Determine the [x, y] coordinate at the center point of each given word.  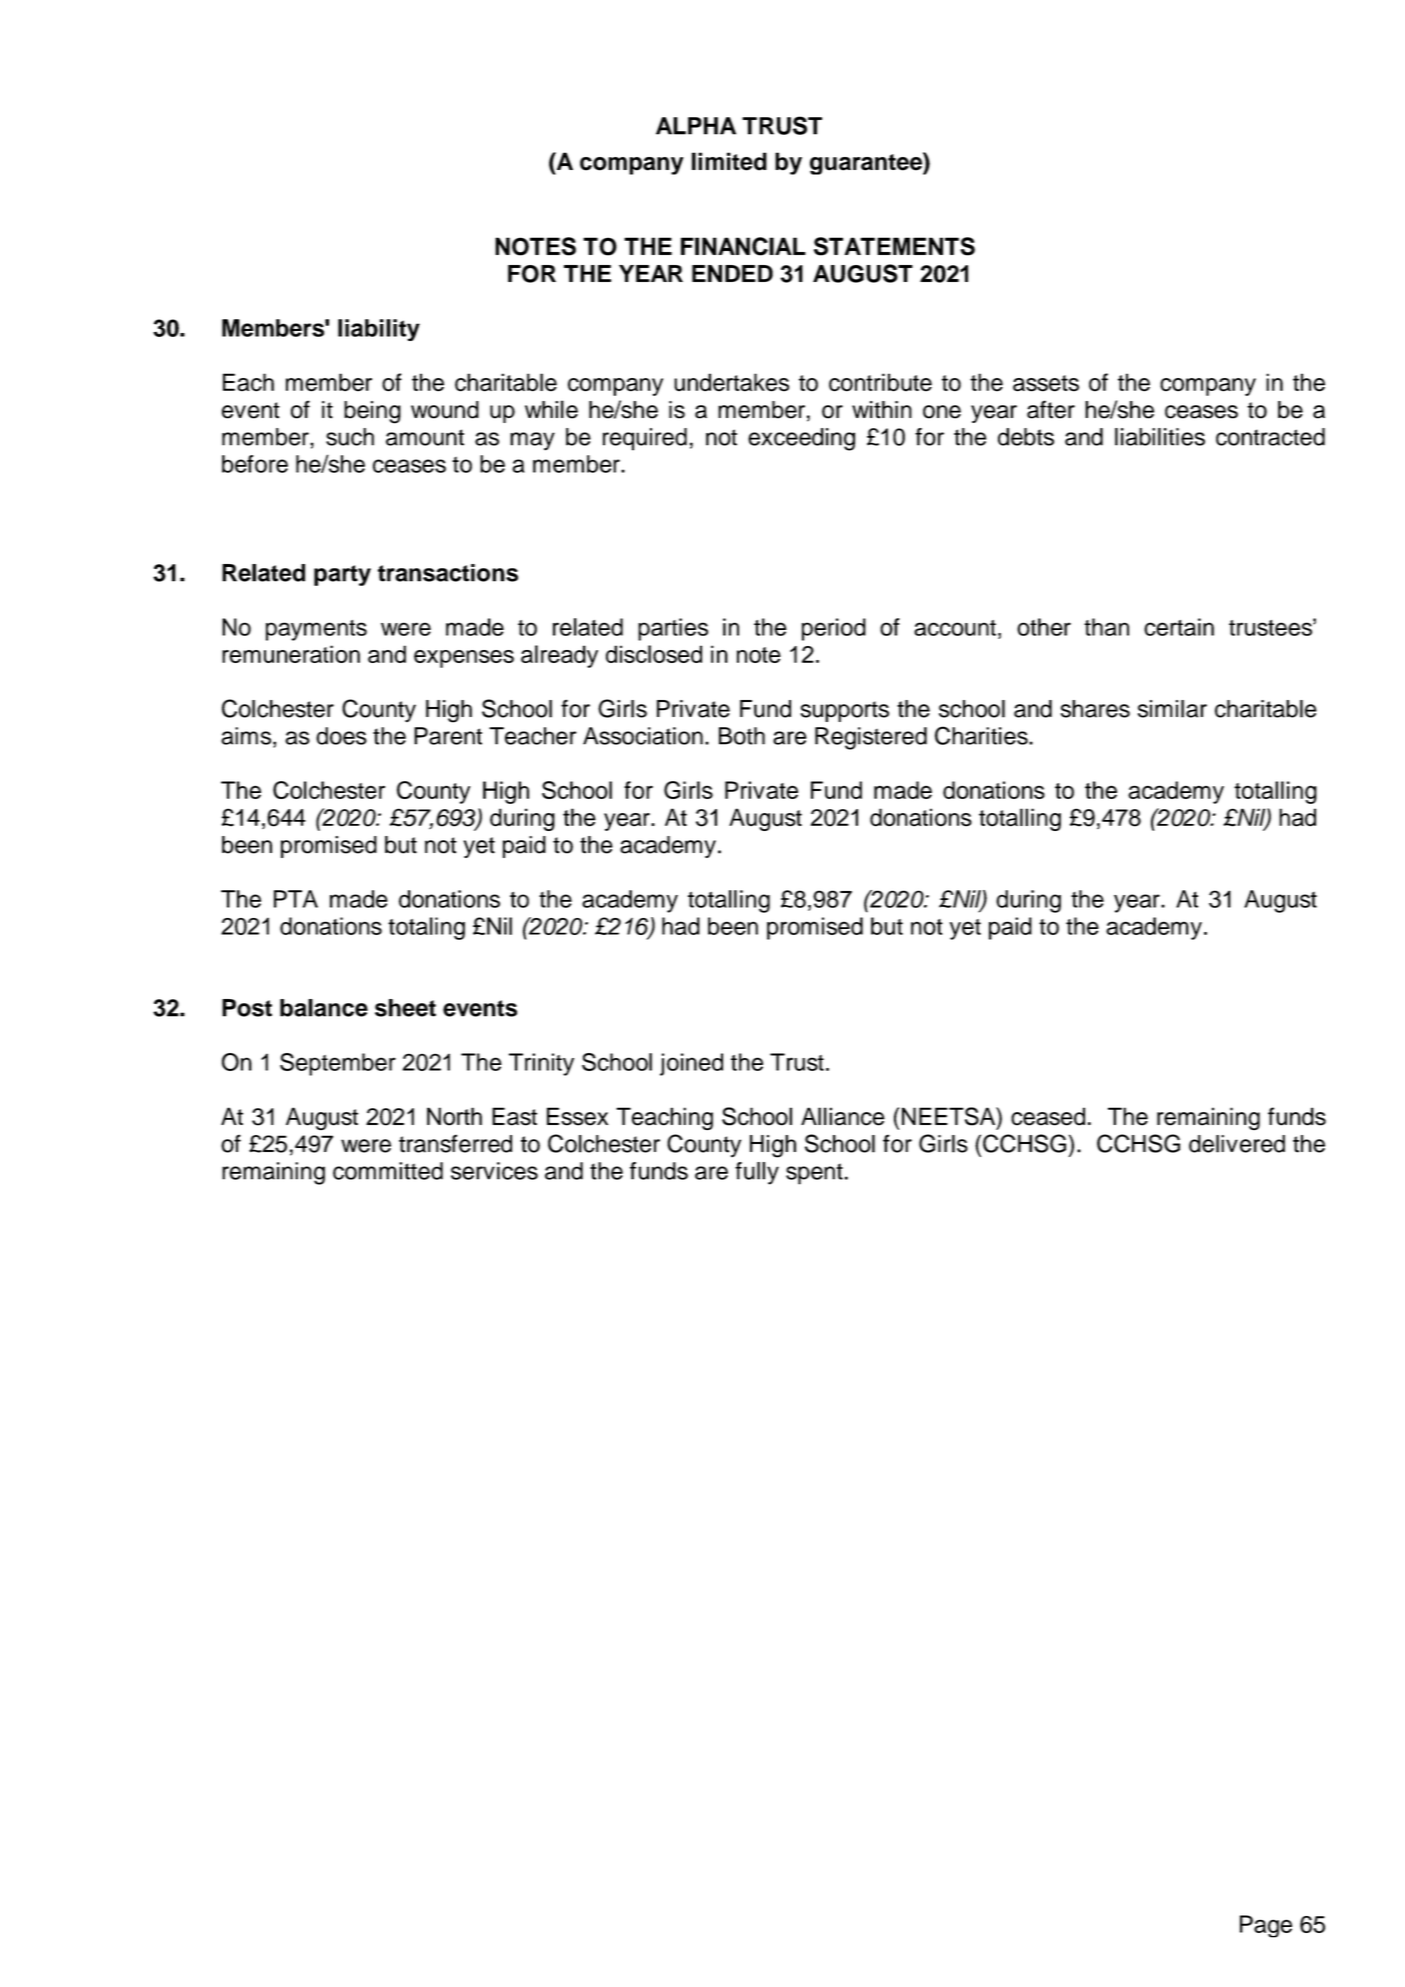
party [342, 575]
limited [729, 161]
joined [691, 1064]
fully [757, 1173]
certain [1179, 627]
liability [379, 330]
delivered [1237, 1144]
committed [388, 1171]
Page [1266, 1926]
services [494, 1171]
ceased [1048, 1116]
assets [1046, 383]
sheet [405, 1008]
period [834, 629]
